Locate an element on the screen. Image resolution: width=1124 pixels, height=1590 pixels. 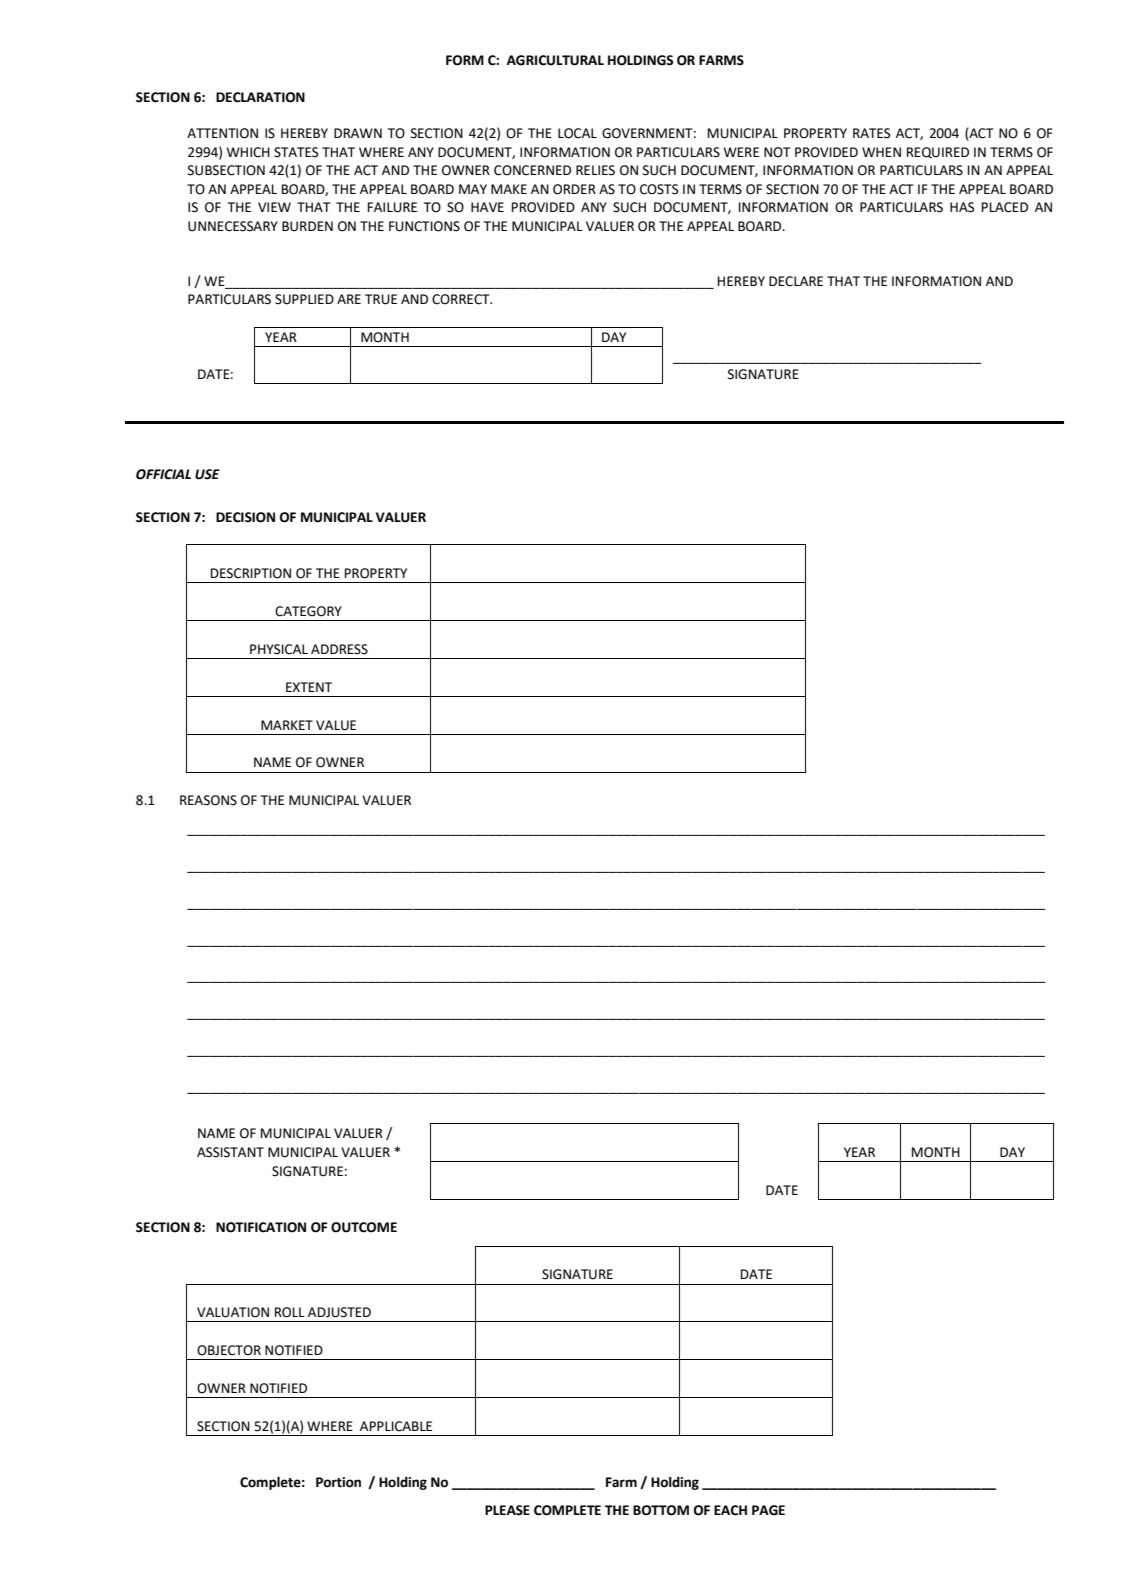
DESCRIPTION is located at coordinates (251, 573).
